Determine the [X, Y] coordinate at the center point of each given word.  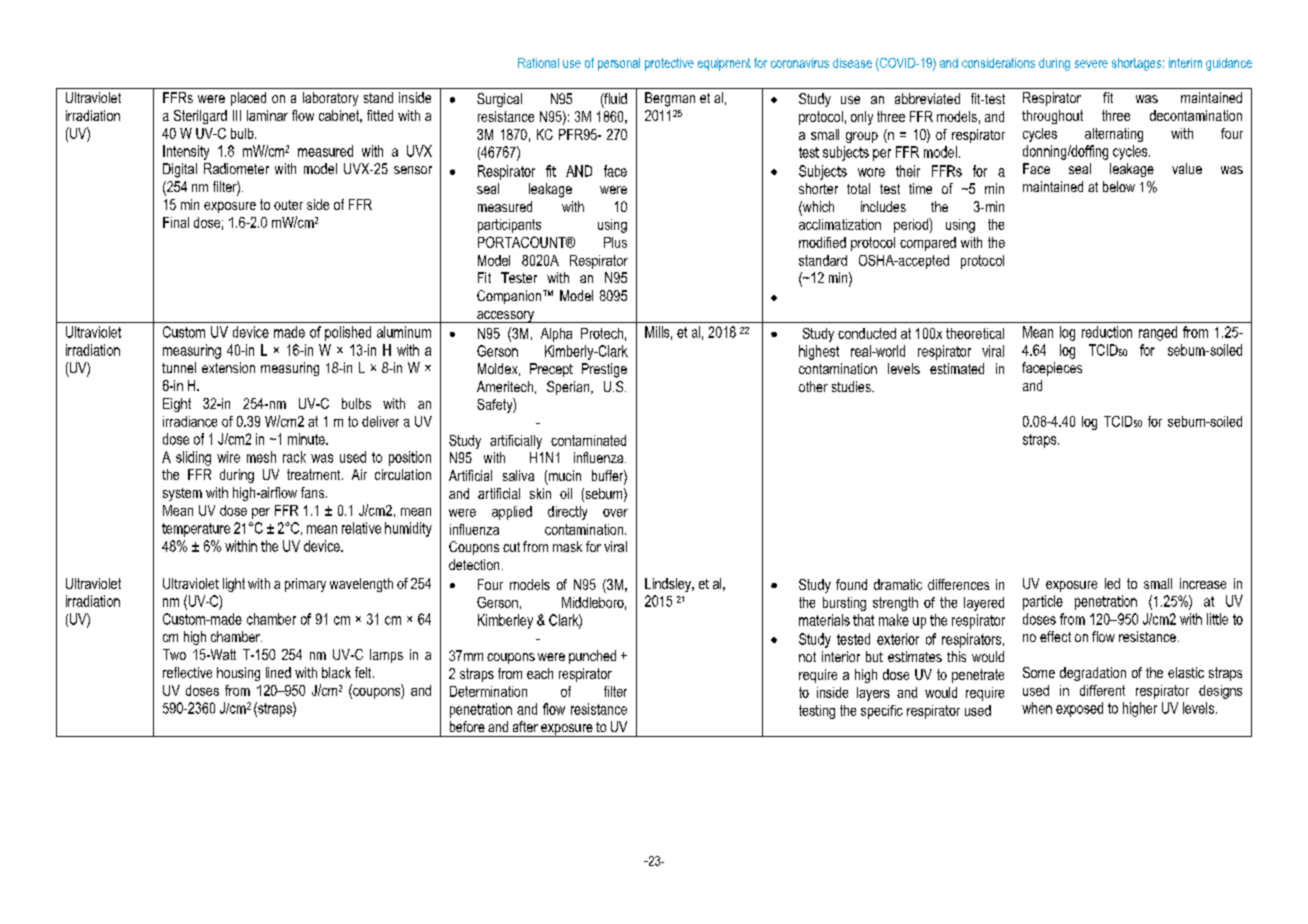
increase [1203, 583]
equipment [724, 64]
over [615, 513]
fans [314, 492]
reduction [1107, 332]
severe [1091, 64]
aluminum [404, 332]
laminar [267, 115]
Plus [615, 242]
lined [278, 672]
